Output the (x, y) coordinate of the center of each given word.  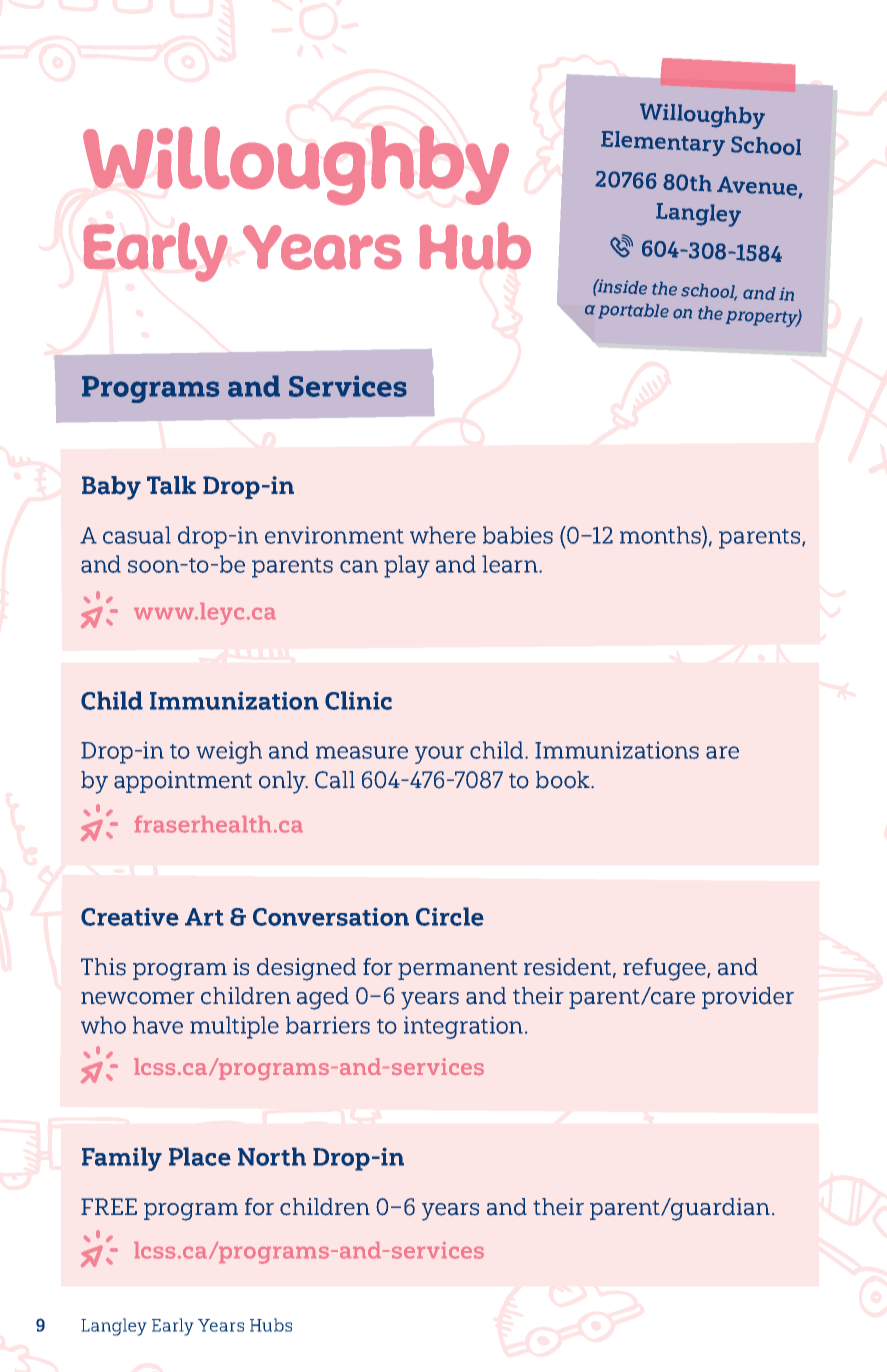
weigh (229, 752)
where (443, 535)
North (272, 1156)
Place (200, 1156)
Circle (450, 916)
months (661, 535)
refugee (665, 969)
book (564, 780)
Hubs (271, 1325)
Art (204, 917)
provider (748, 998)
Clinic (358, 700)
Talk (171, 485)
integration (463, 1027)
